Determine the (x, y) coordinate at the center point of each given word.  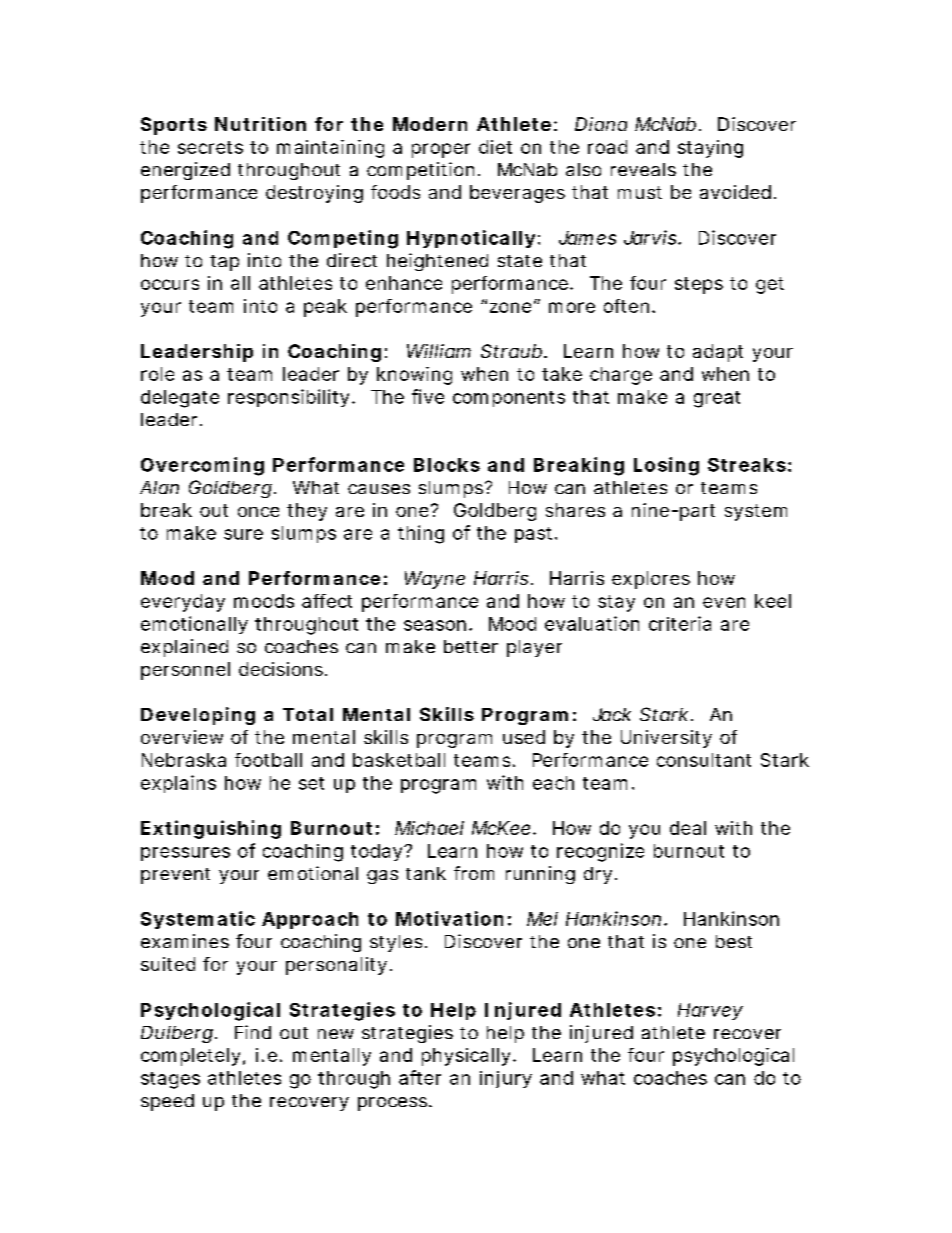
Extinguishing (211, 829)
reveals (643, 169)
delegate (180, 399)
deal (688, 828)
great (717, 399)
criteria (680, 623)
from (474, 873)
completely (190, 1057)
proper (441, 150)
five (428, 396)
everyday (183, 603)
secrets (210, 147)
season (435, 625)
